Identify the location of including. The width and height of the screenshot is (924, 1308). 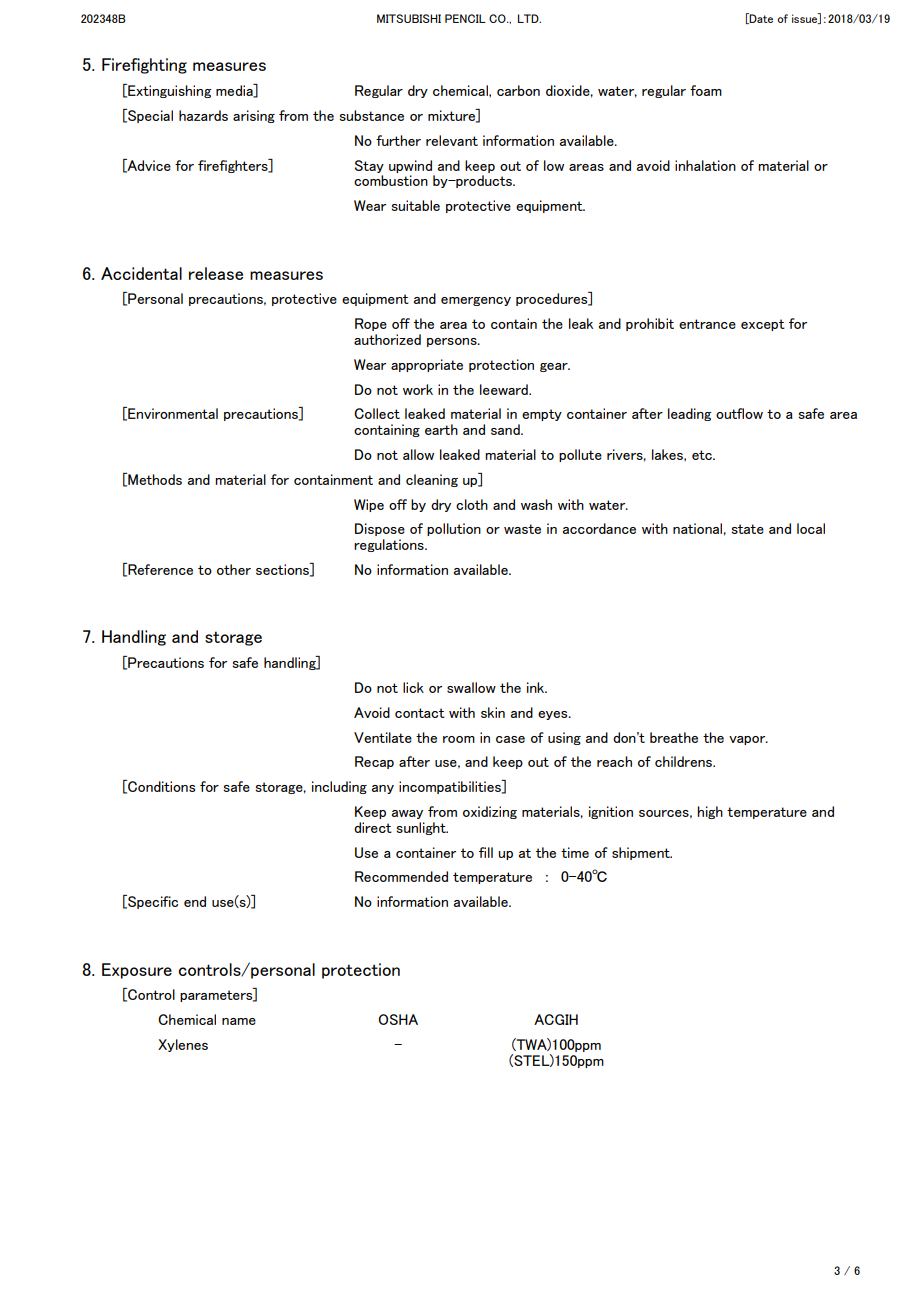
(339, 787).
